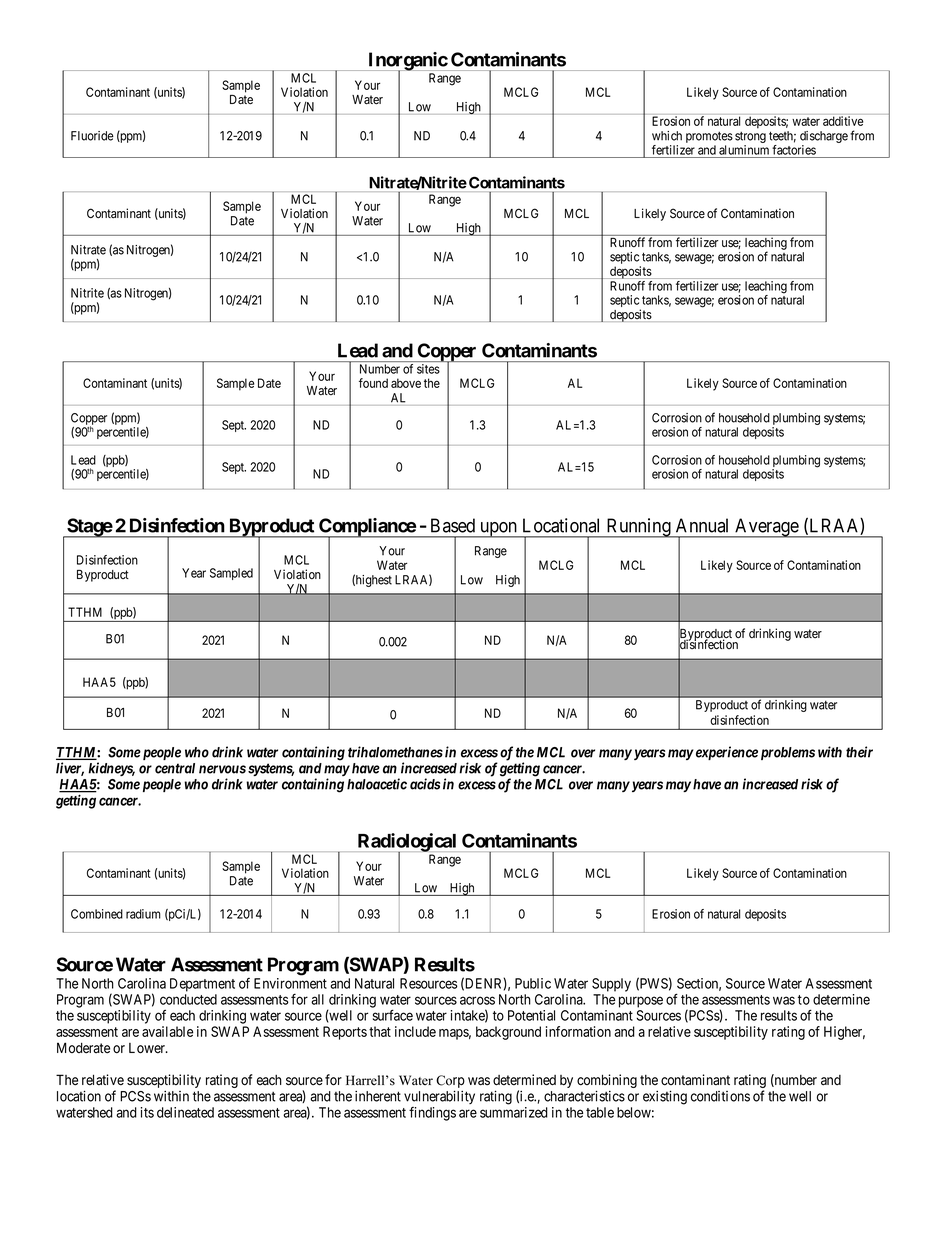  Describe the element at coordinates (499, 530) in the screenshot. I see `upon` at that location.
